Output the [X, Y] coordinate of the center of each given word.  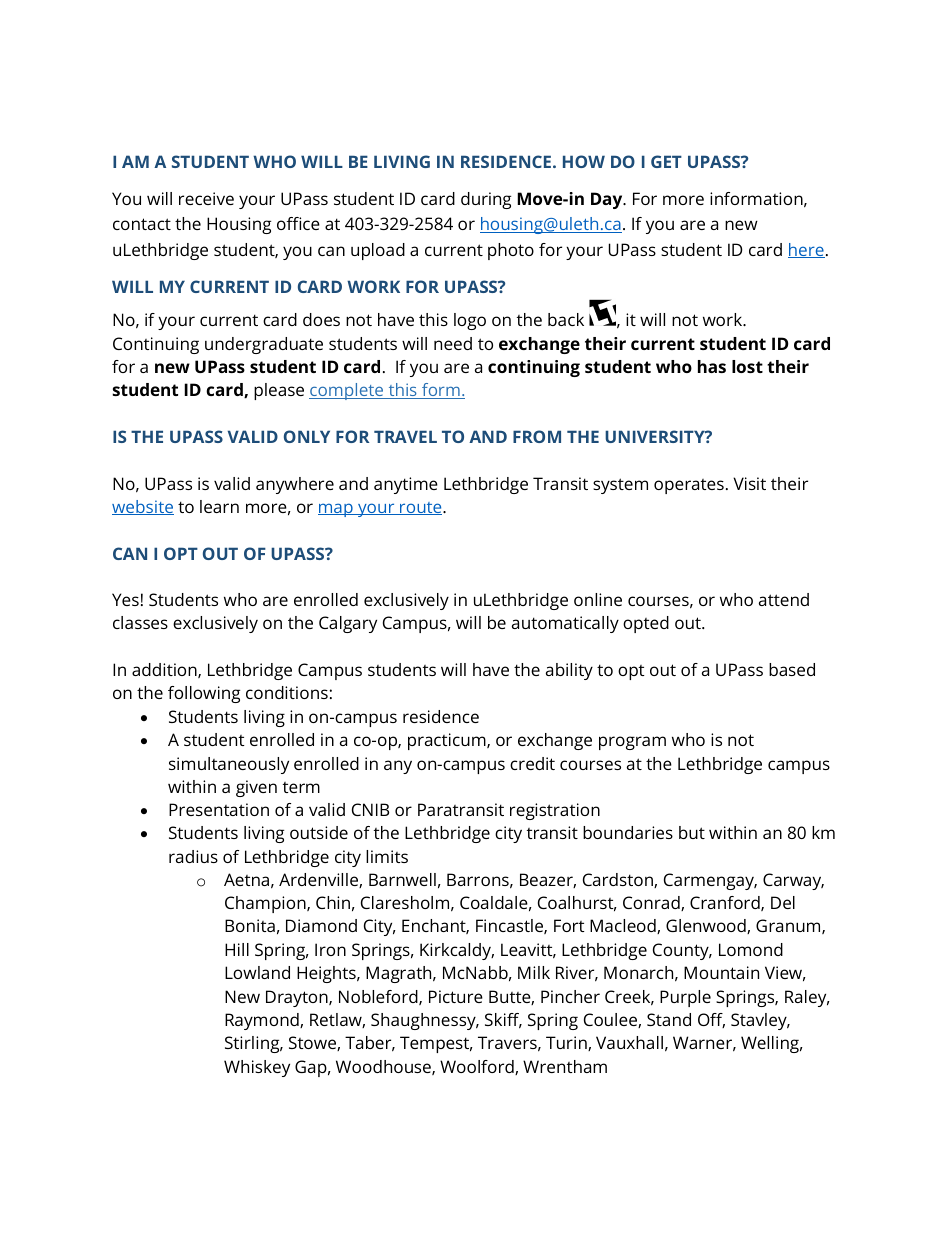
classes [140, 622]
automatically [565, 624]
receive [206, 198]
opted [646, 624]
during [486, 200]
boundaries [628, 832]
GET [666, 161]
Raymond [263, 1021]
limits [387, 856]
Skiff [503, 1021]
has [712, 366]
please [279, 391]
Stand [669, 1019]
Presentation [219, 809]
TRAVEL [405, 436]
